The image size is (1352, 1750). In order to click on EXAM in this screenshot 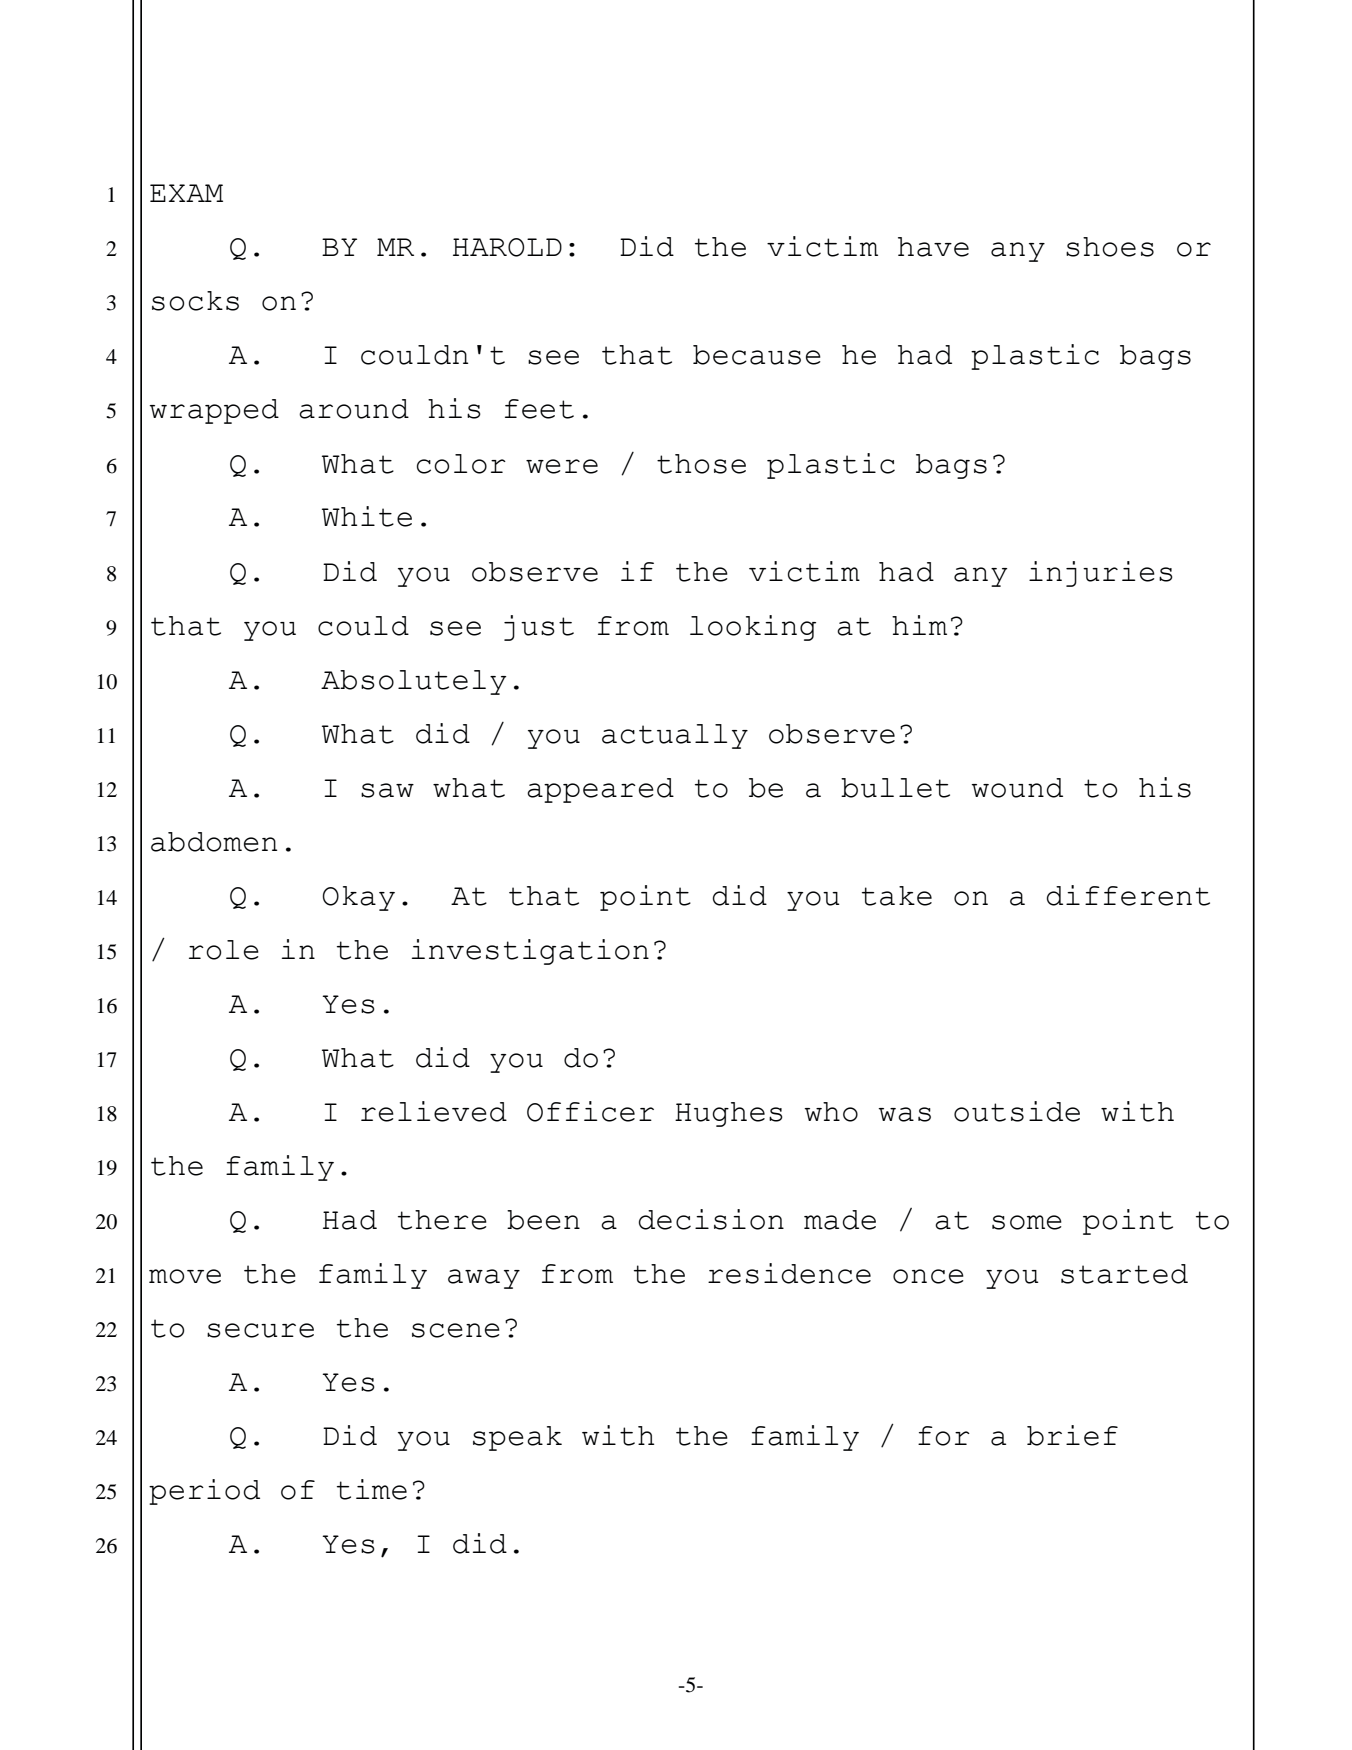, I will do `click(186, 193)`.
